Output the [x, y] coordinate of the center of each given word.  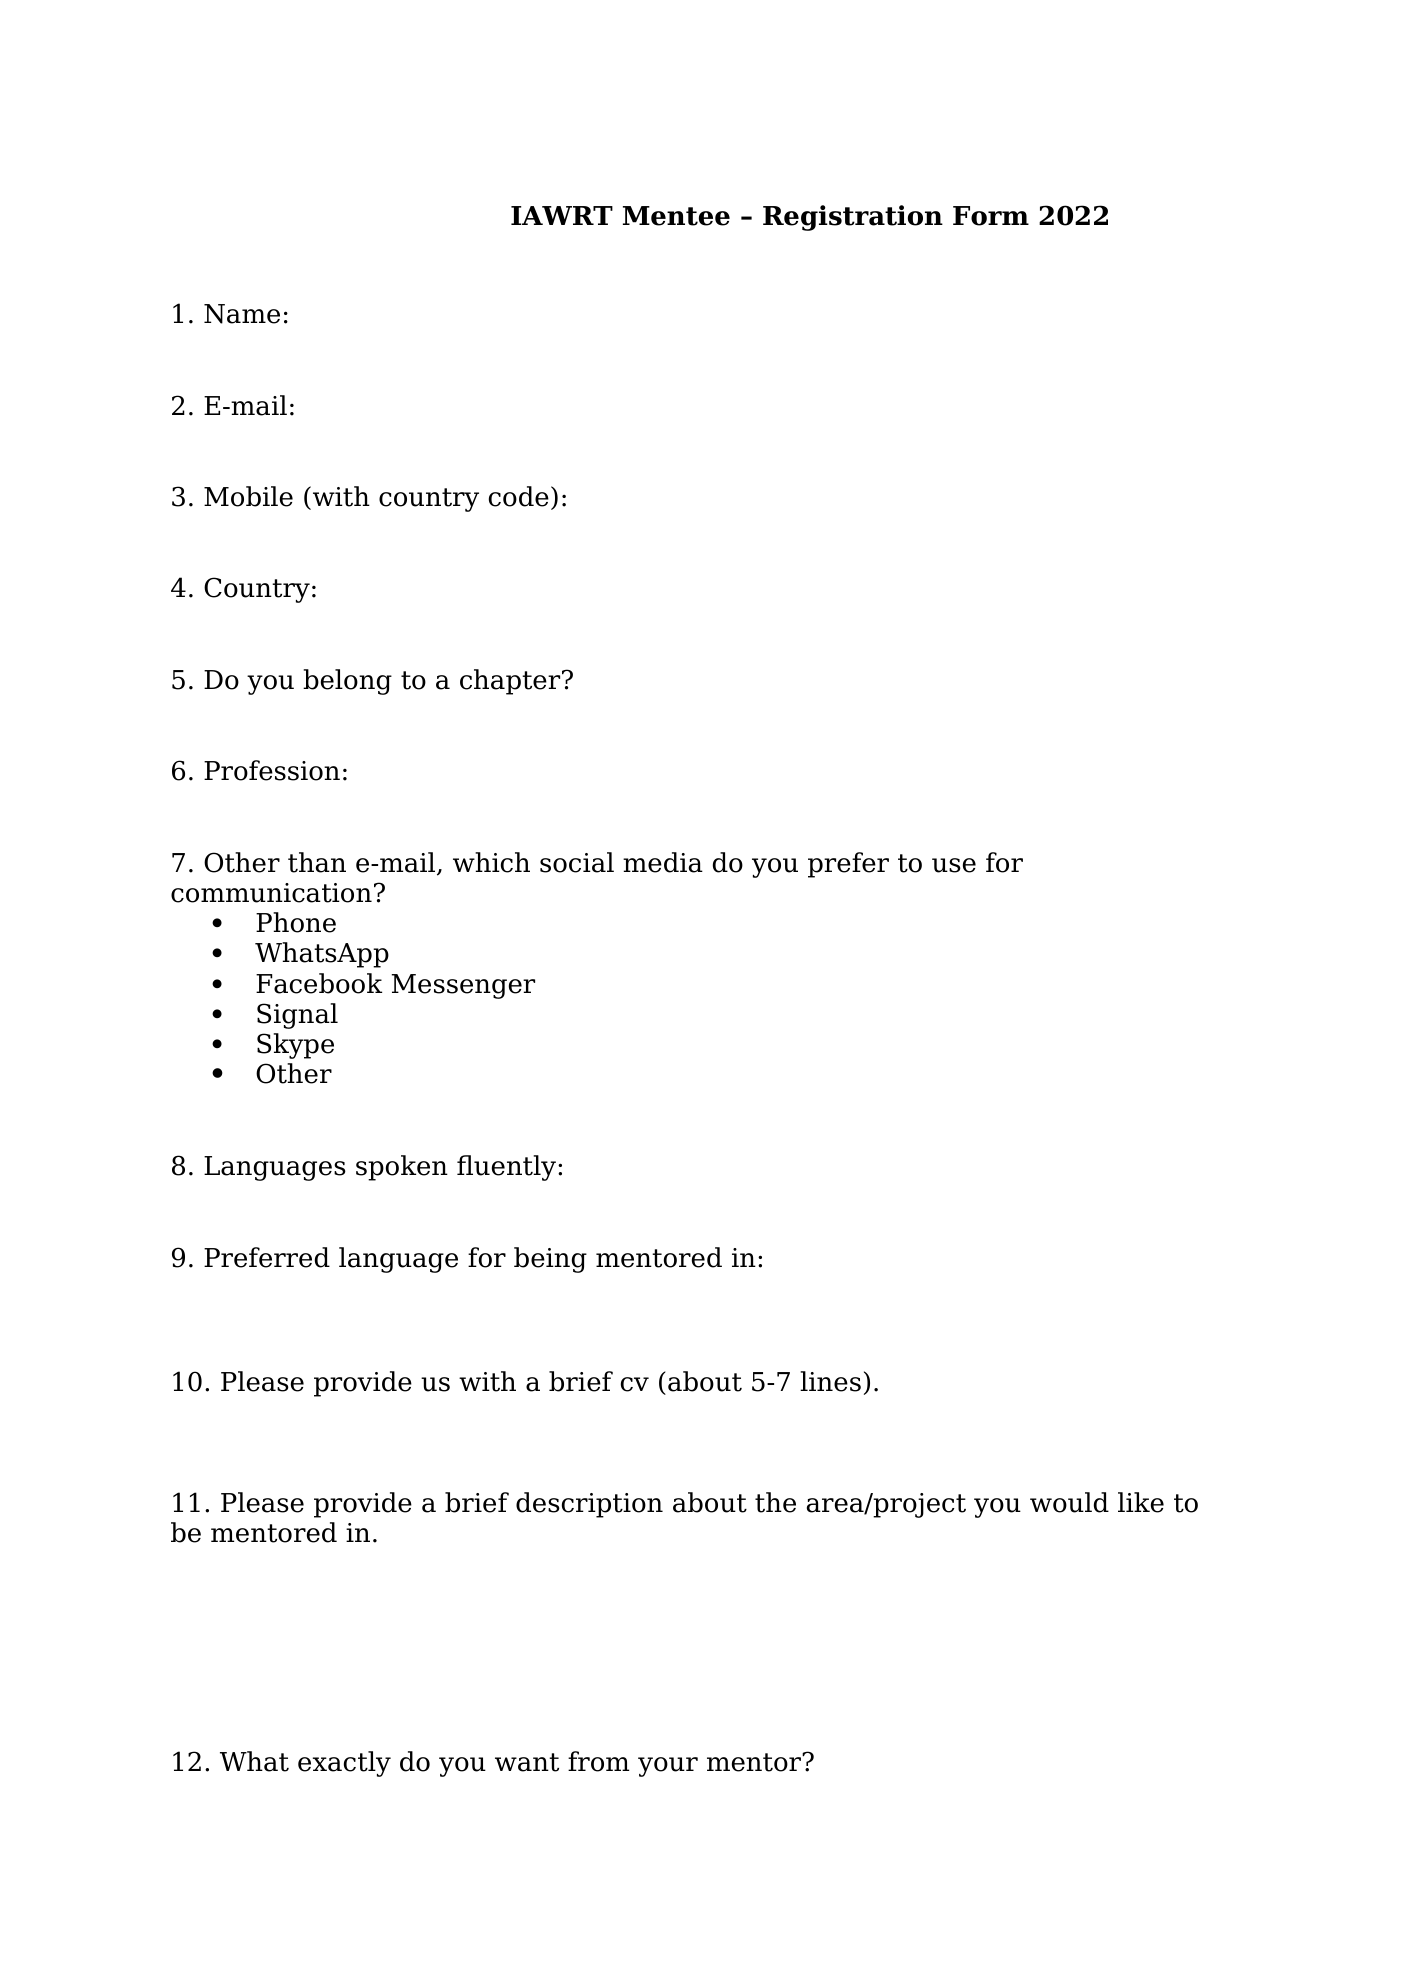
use [954, 865]
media [663, 862]
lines [830, 1381]
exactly [344, 1764]
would [1069, 1502]
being [550, 1260]
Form [991, 216]
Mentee [676, 216]
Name [242, 314]
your [668, 1767]
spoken [402, 1168]
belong [347, 682]
